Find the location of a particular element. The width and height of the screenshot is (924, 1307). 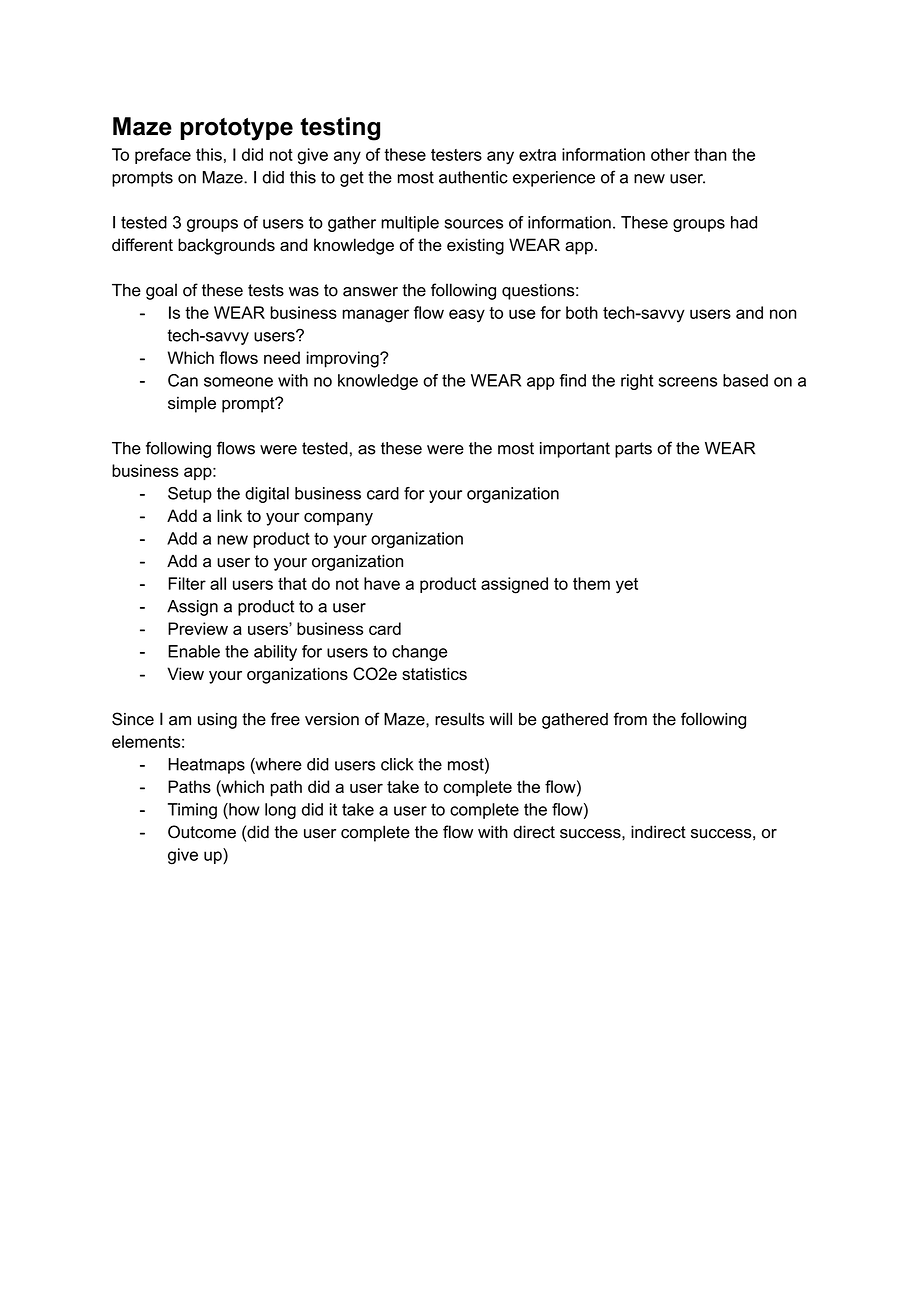

from is located at coordinates (630, 719).
